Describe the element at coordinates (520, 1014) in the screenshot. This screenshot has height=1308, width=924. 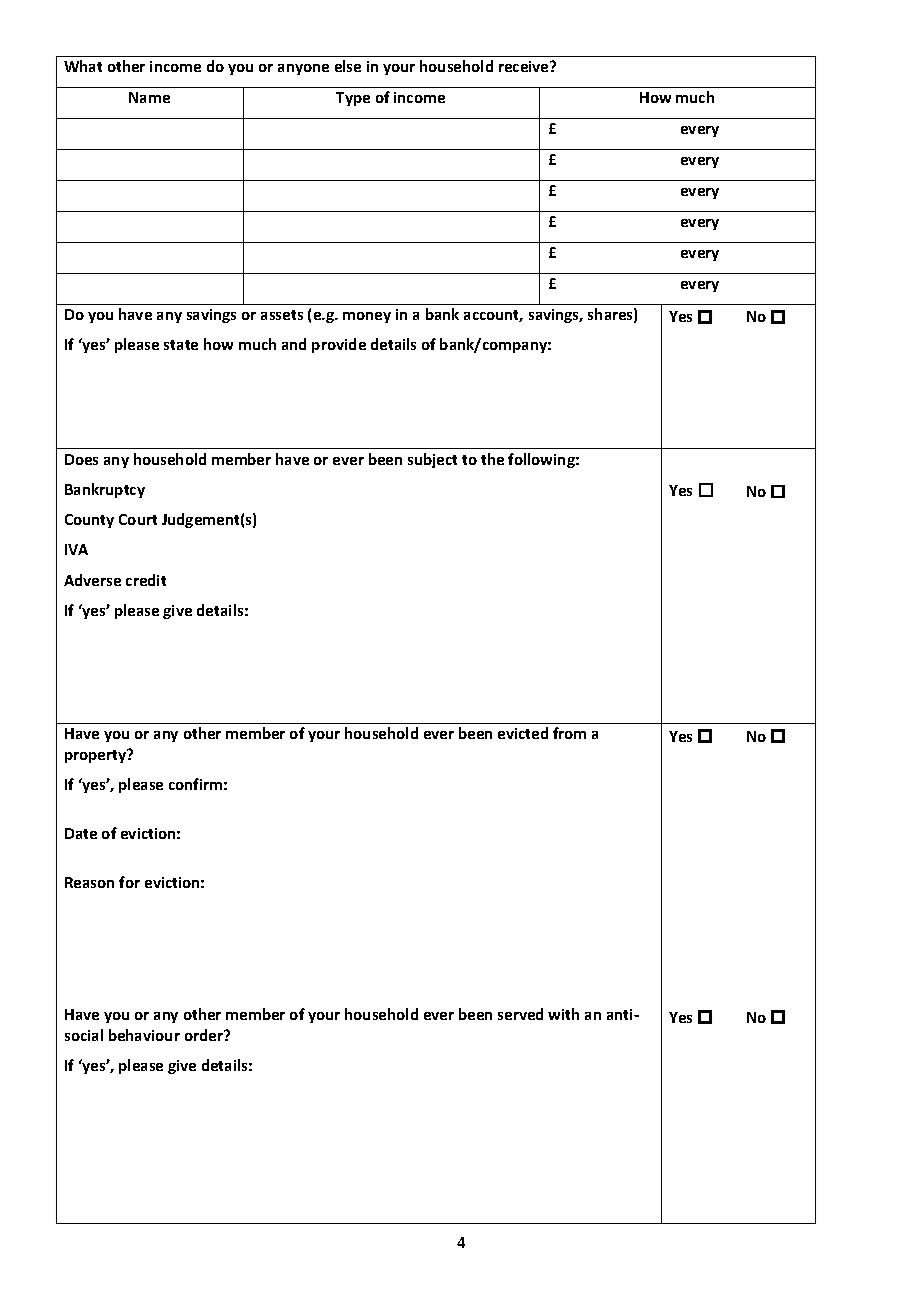
I see `served` at that location.
